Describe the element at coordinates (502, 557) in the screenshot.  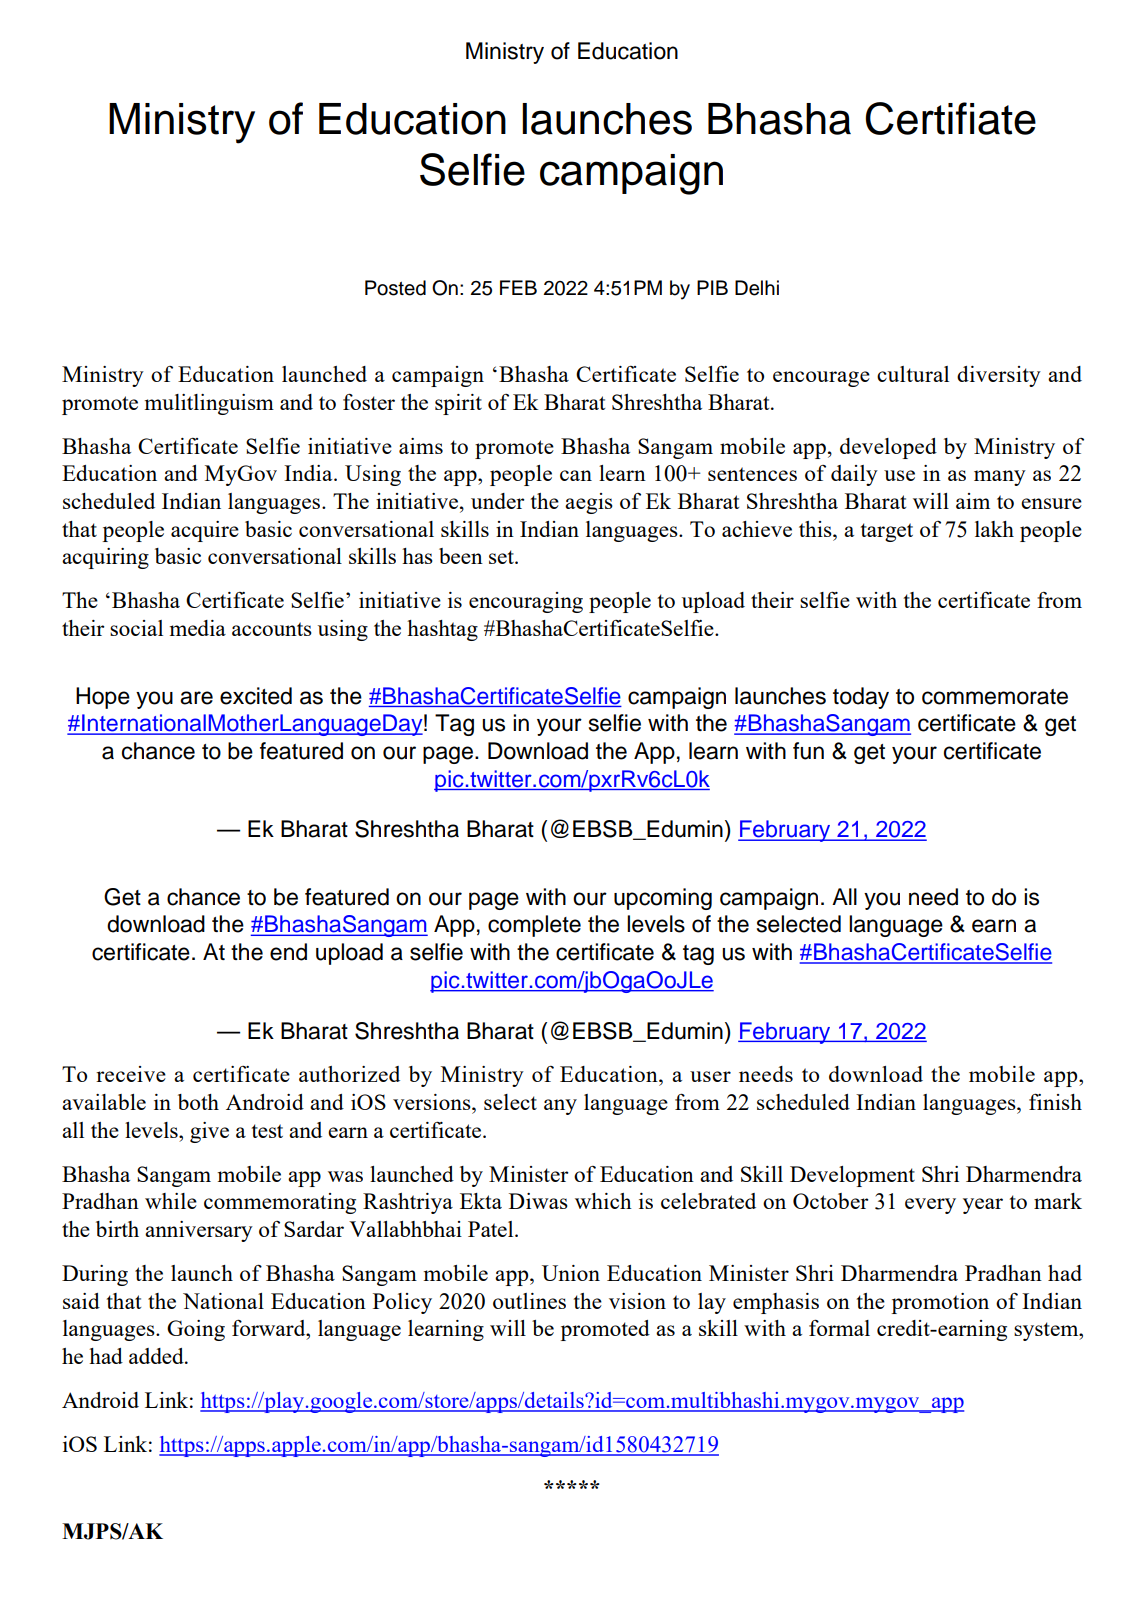
I see `set` at that location.
